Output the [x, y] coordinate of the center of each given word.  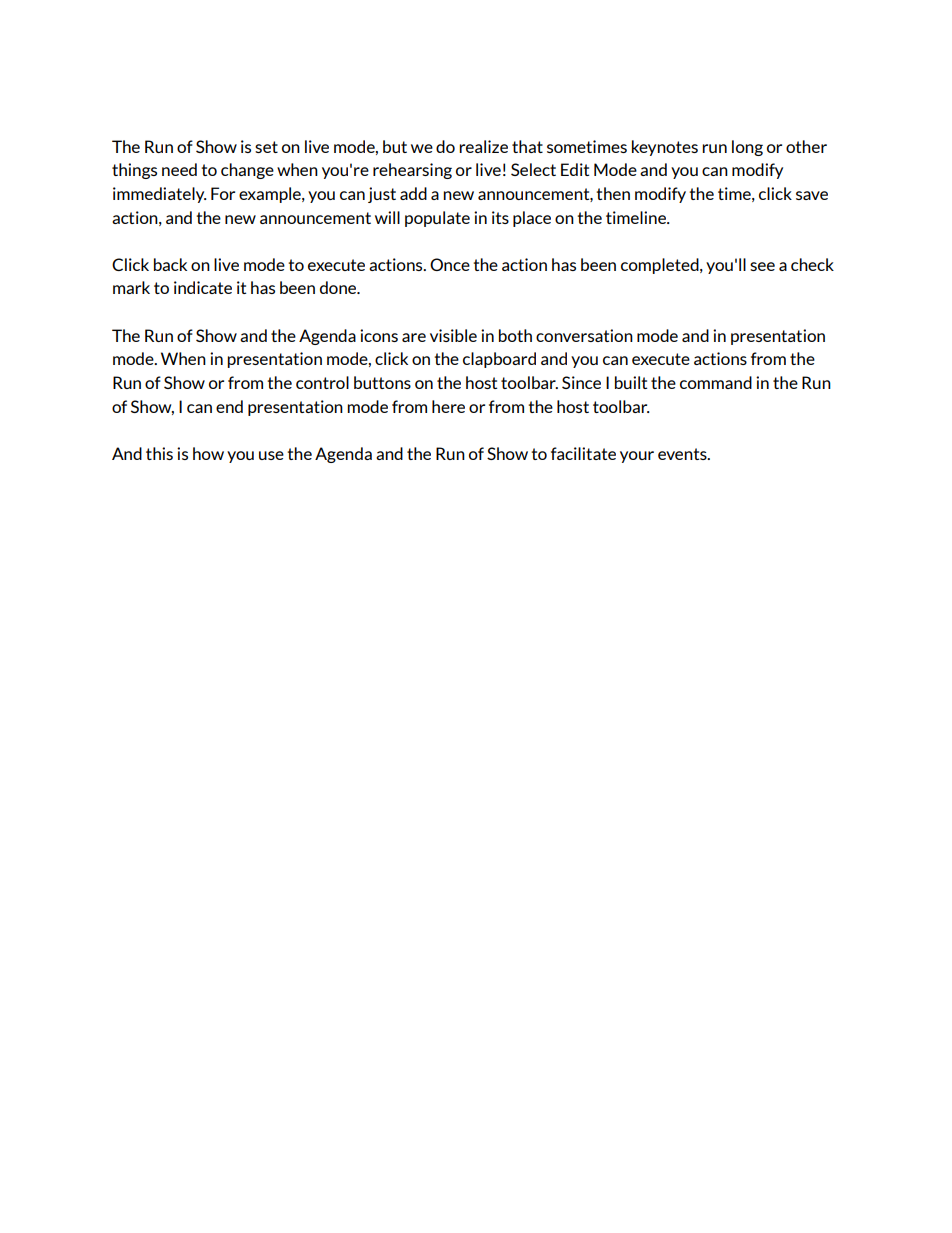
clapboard [499, 360]
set [266, 147]
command [716, 382]
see [762, 266]
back [170, 264]
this [159, 453]
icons [379, 335]
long [747, 148]
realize [483, 146]
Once [450, 264]
